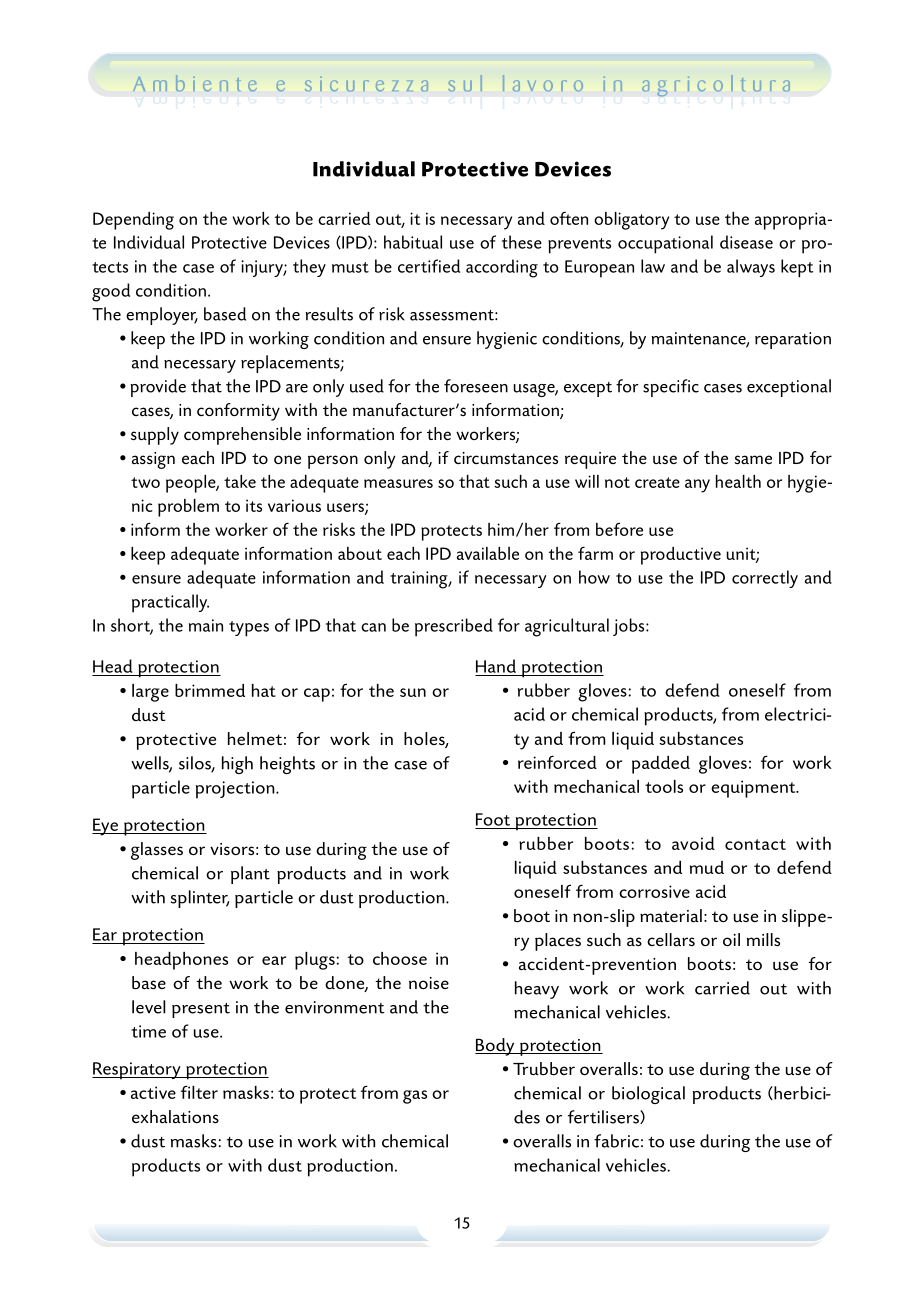  Describe the element at coordinates (133, 221) in the document. I see `Depending` at that location.
